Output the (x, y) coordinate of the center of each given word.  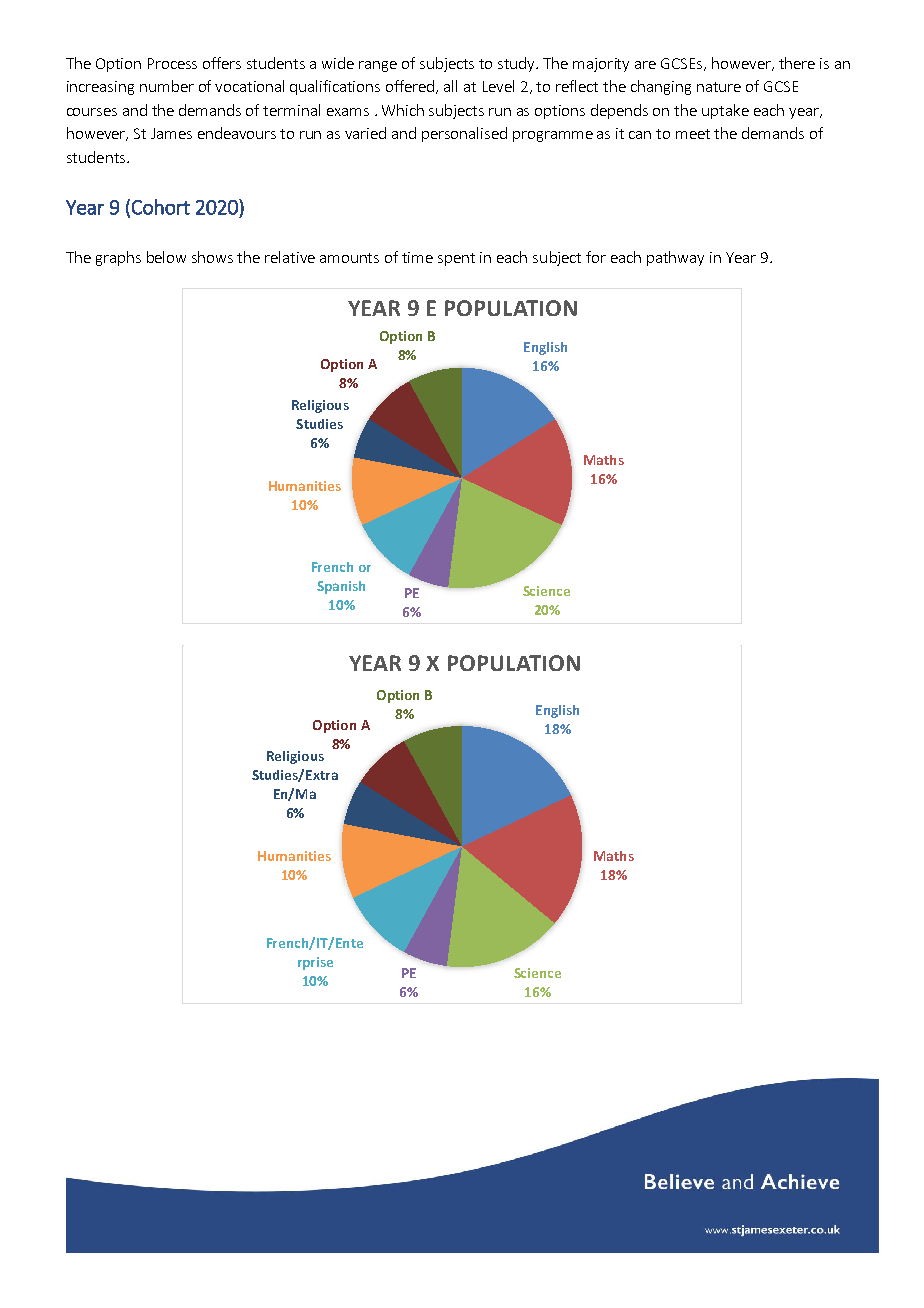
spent (456, 259)
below (166, 257)
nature (719, 87)
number (167, 86)
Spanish (341, 587)
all (450, 86)
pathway (675, 258)
